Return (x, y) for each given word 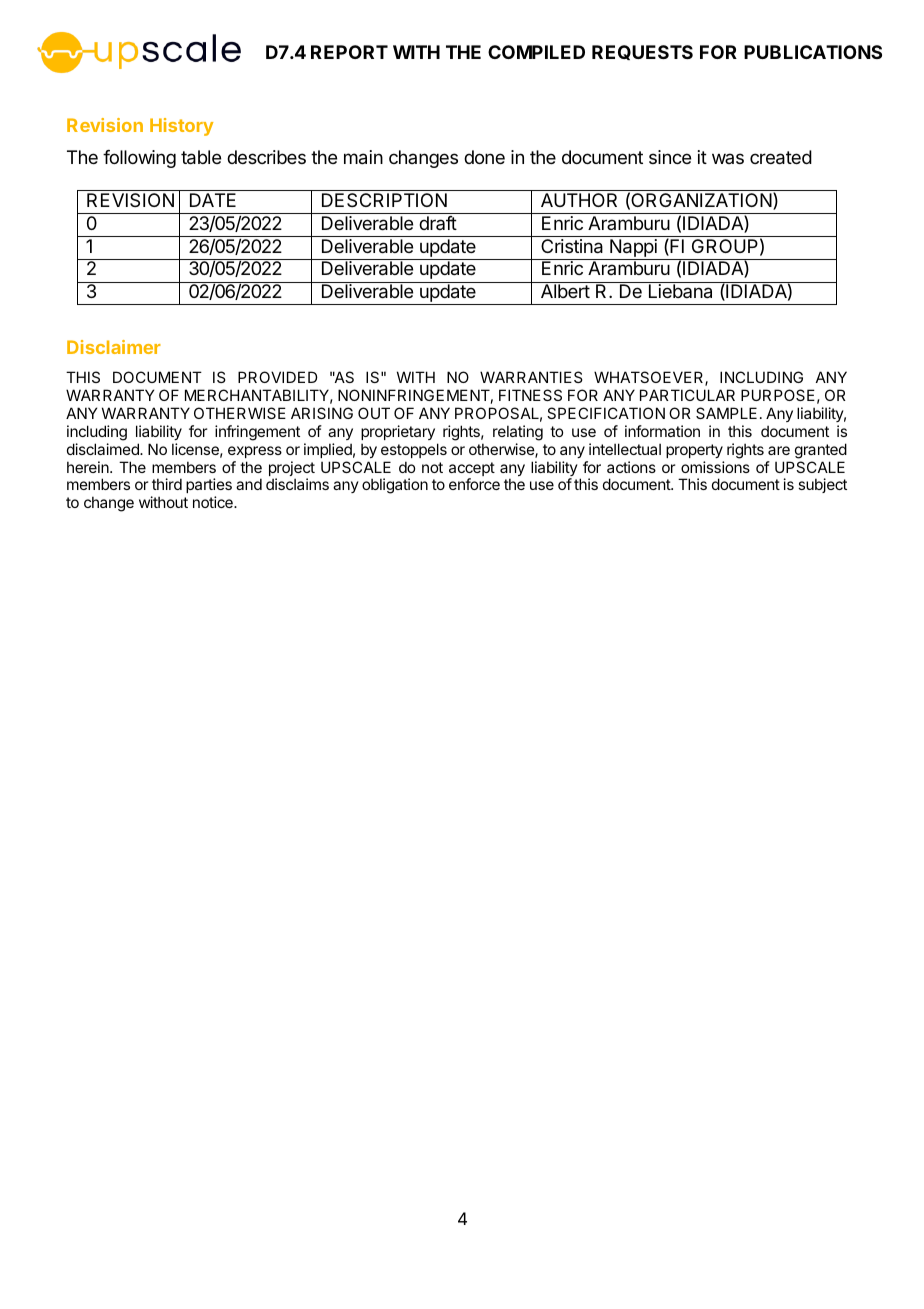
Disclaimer (114, 347)
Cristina (572, 246)
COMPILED (536, 52)
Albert (565, 291)
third (167, 484)
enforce (474, 484)
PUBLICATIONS (813, 52)
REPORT (349, 52)
